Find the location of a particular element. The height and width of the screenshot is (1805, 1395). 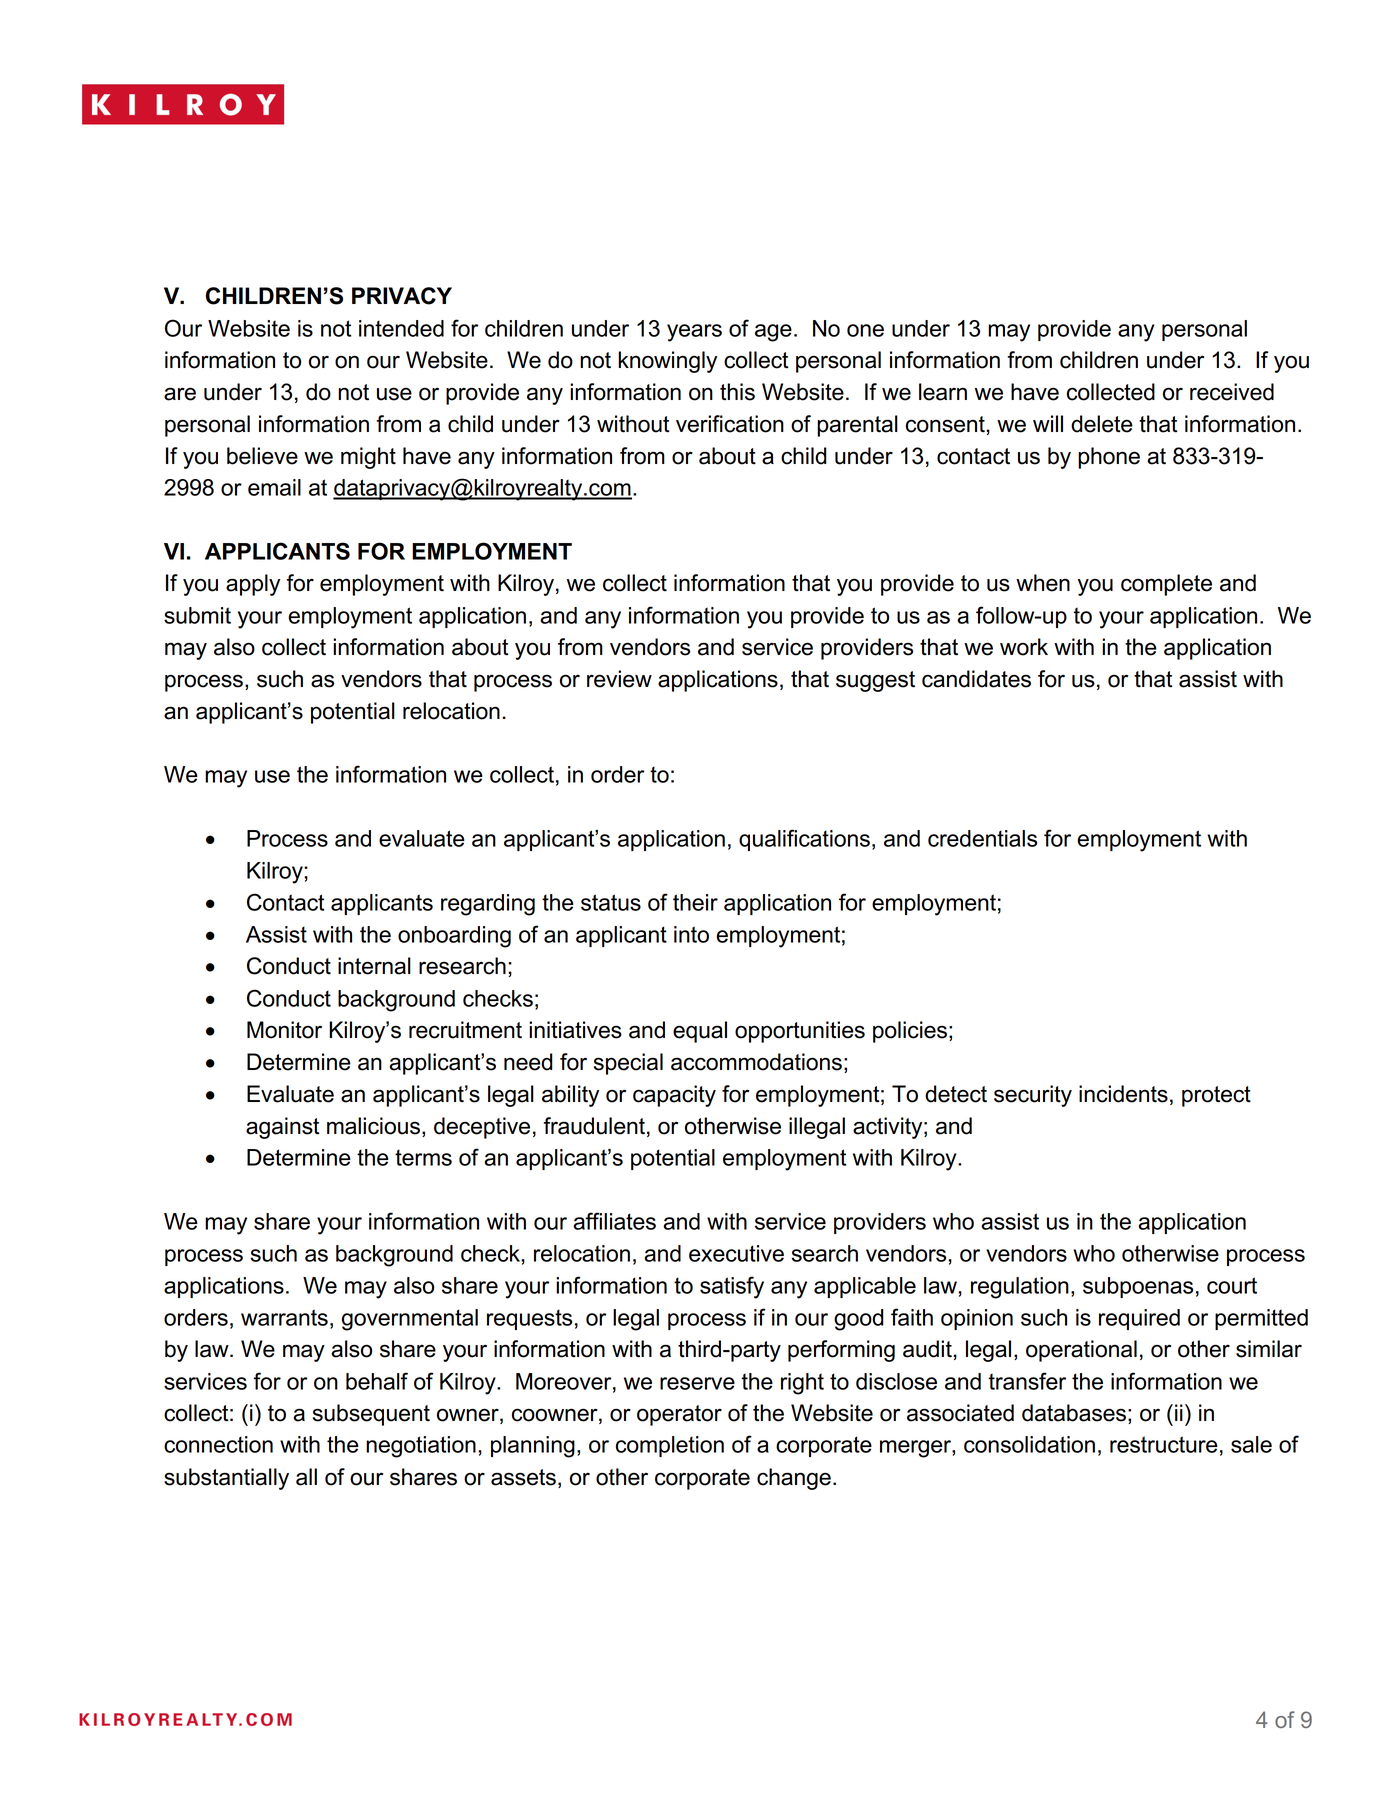

executive is located at coordinates (736, 1253).
